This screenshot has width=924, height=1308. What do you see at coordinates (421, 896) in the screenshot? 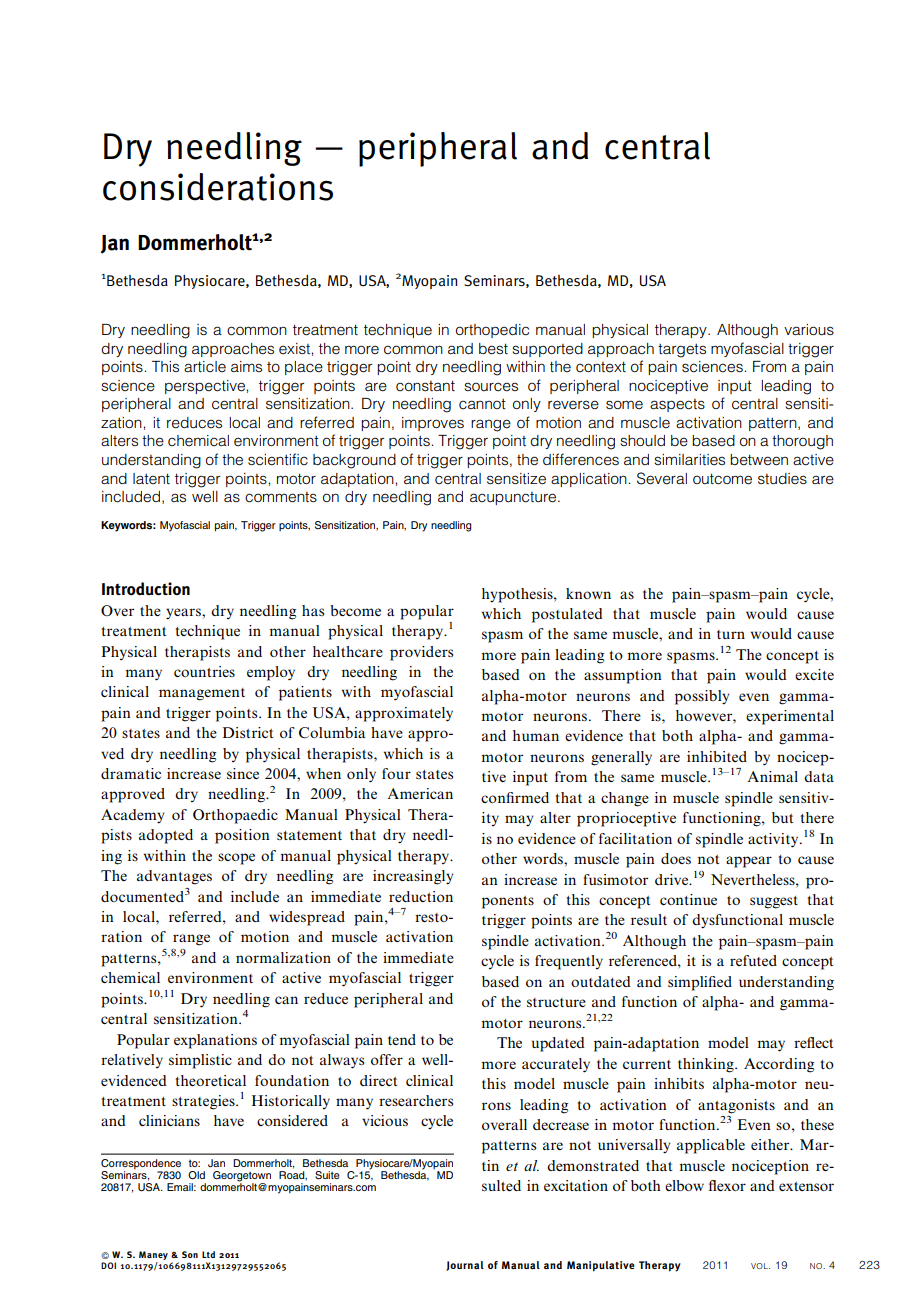
I see `reduction` at bounding box center [421, 896].
